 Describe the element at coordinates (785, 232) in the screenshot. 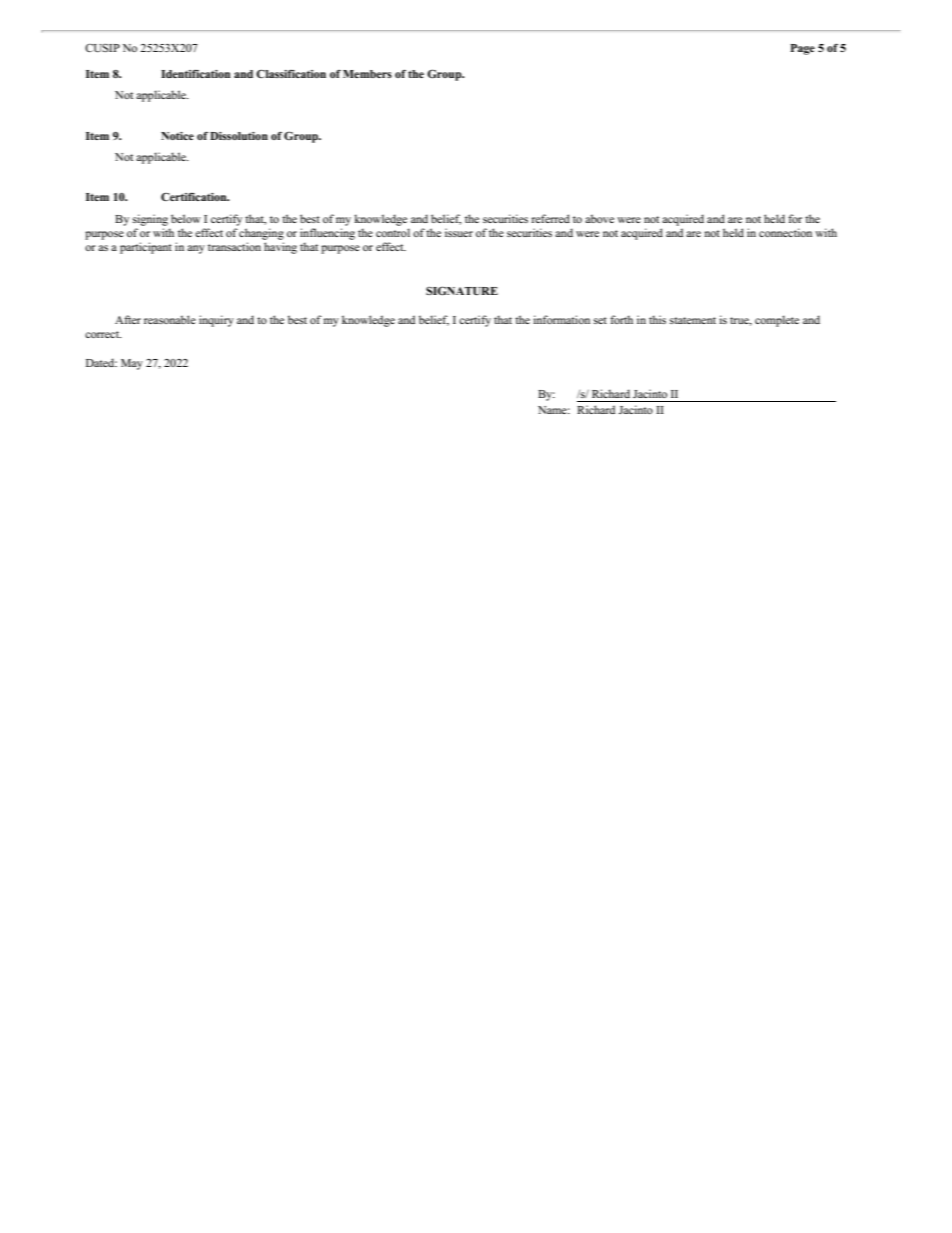

I see `connection` at that location.
